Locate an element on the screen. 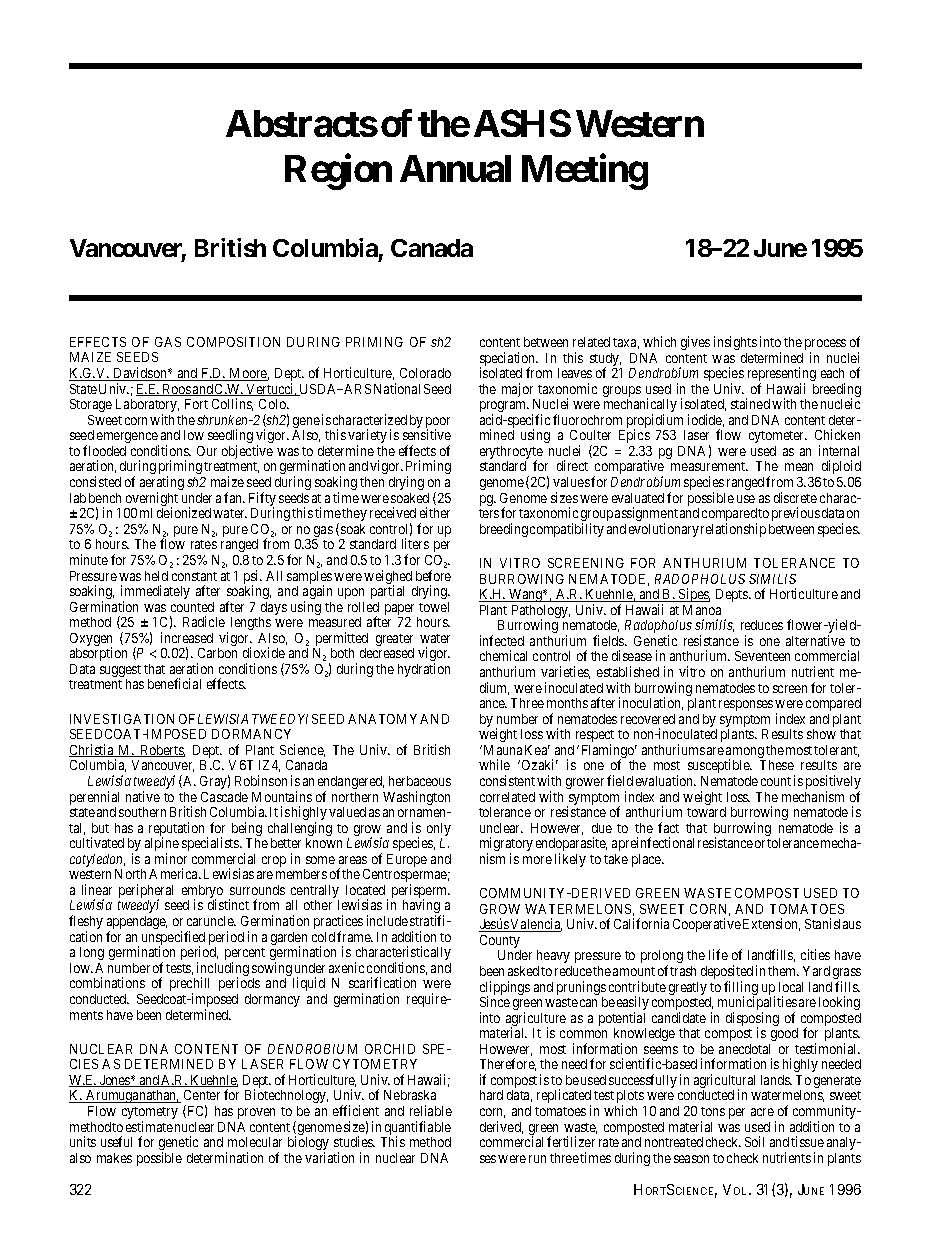  Region is located at coordinates (338, 172).
